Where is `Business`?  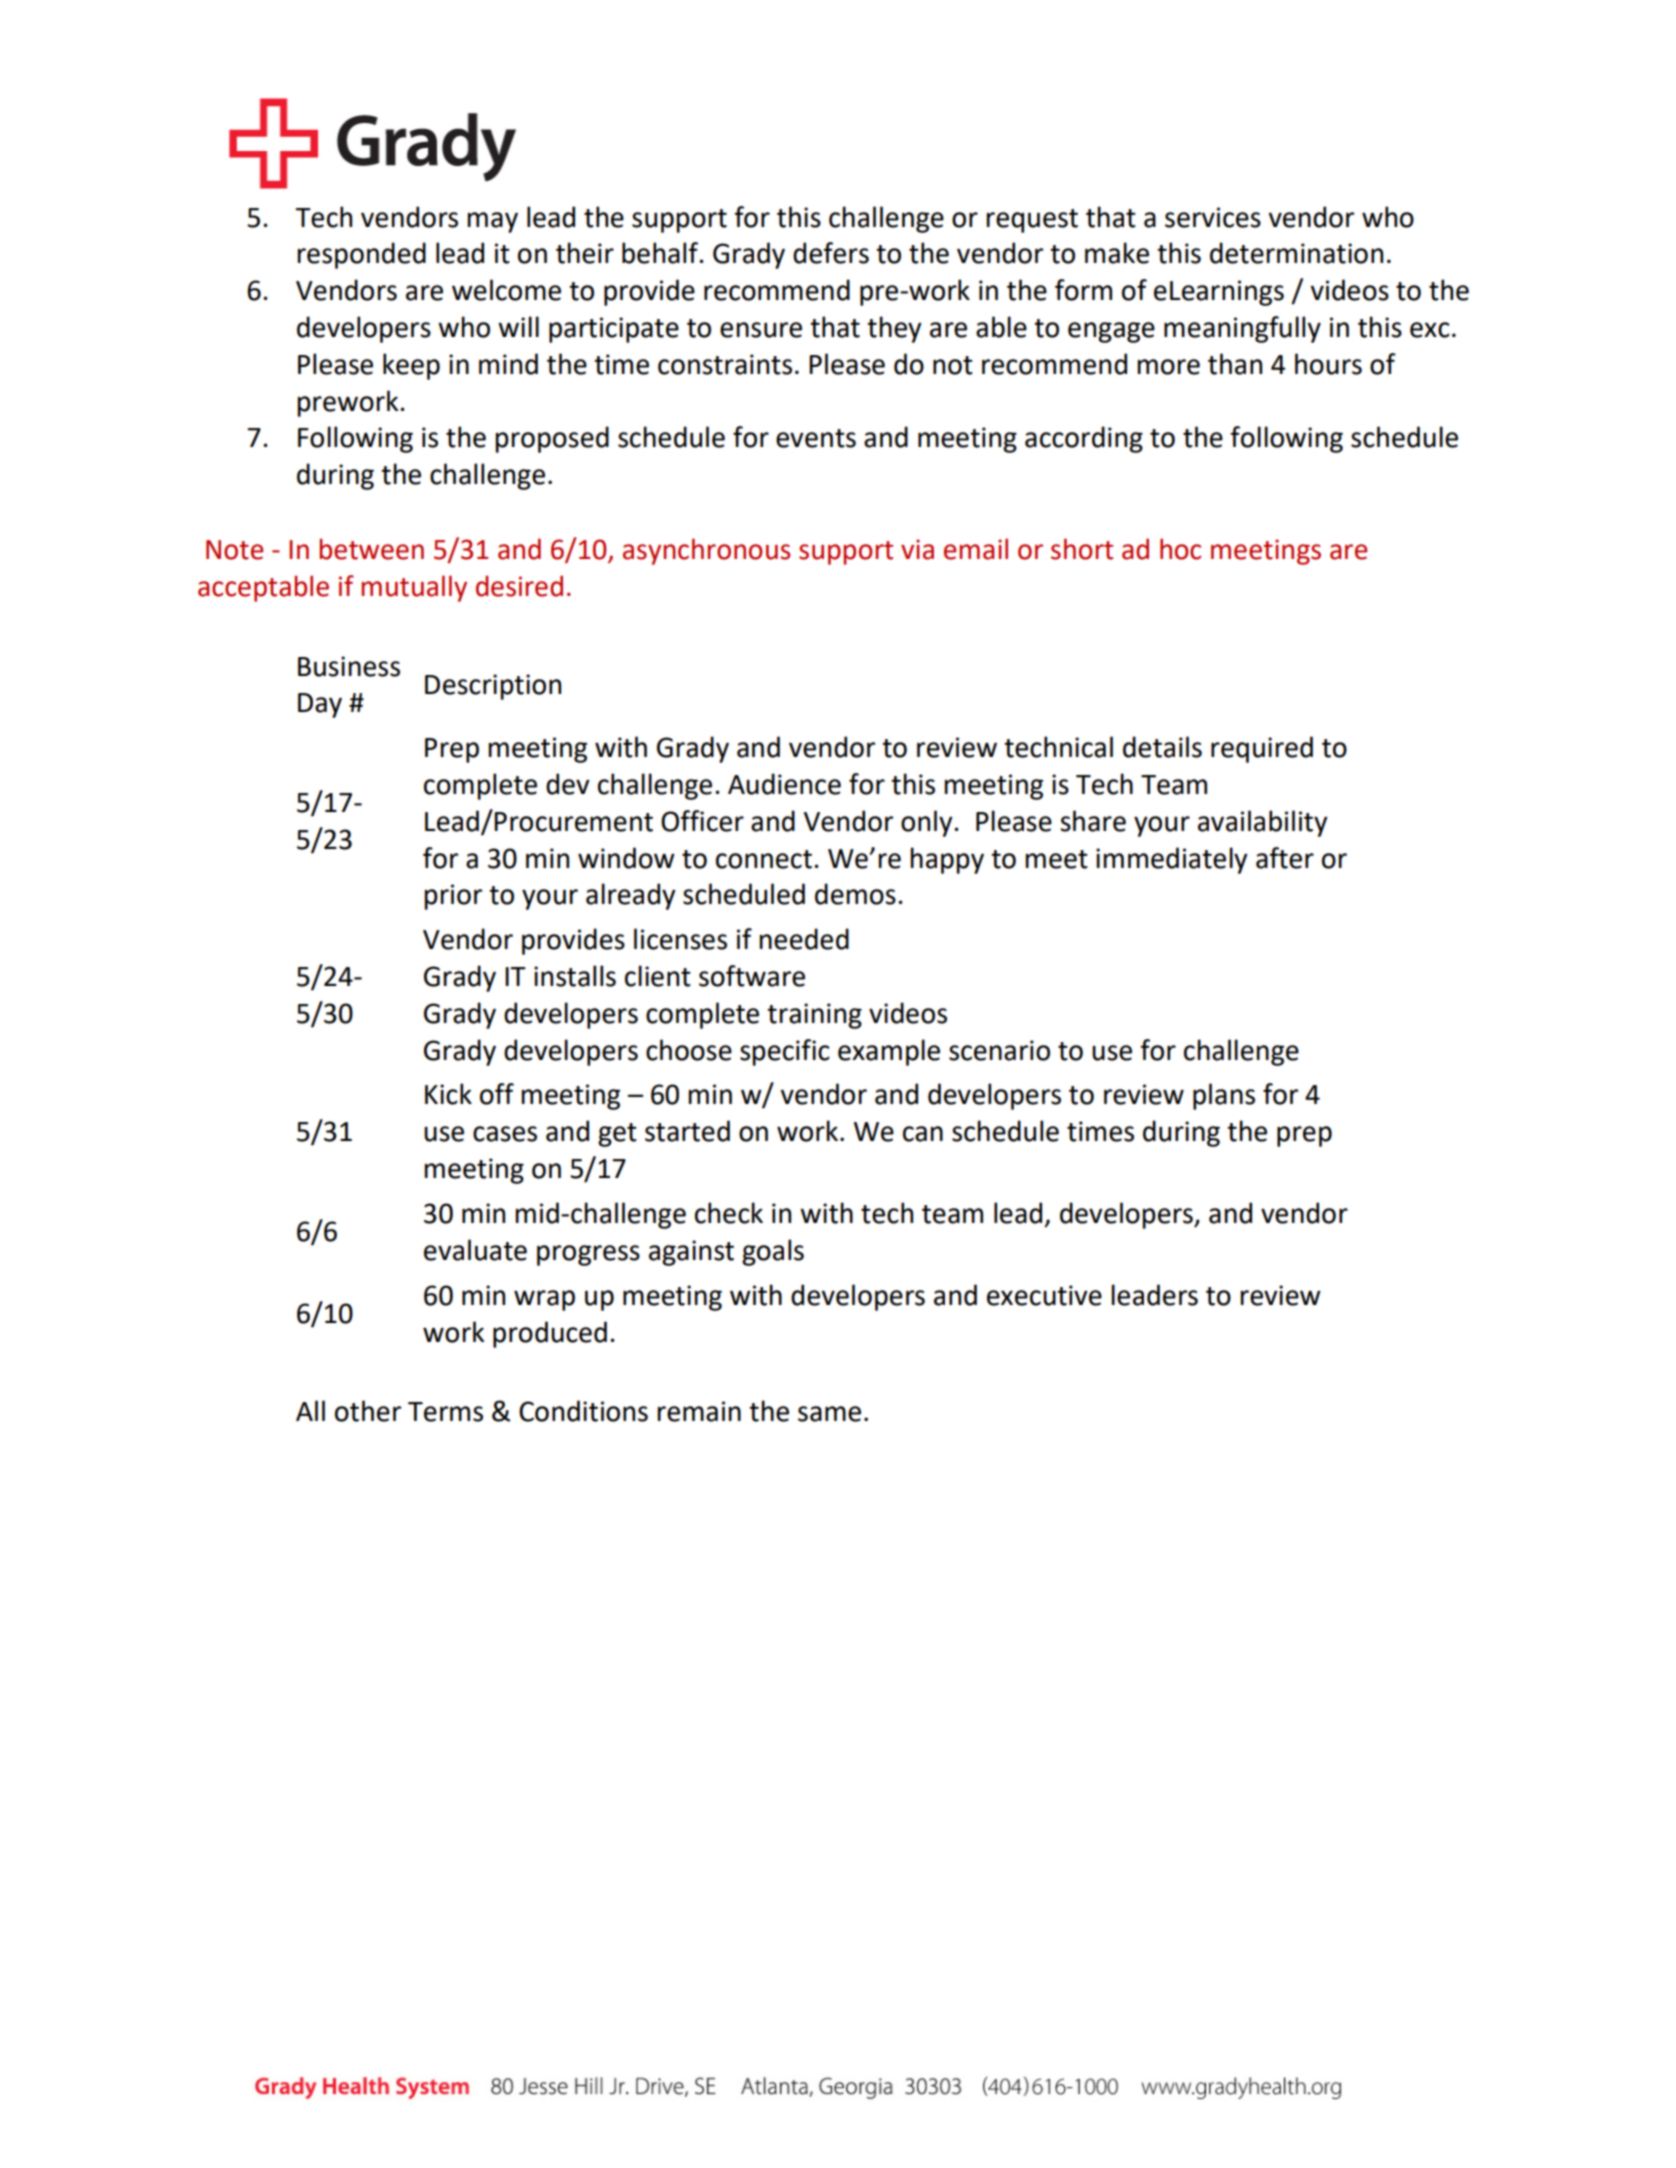
Business is located at coordinates (349, 666).
